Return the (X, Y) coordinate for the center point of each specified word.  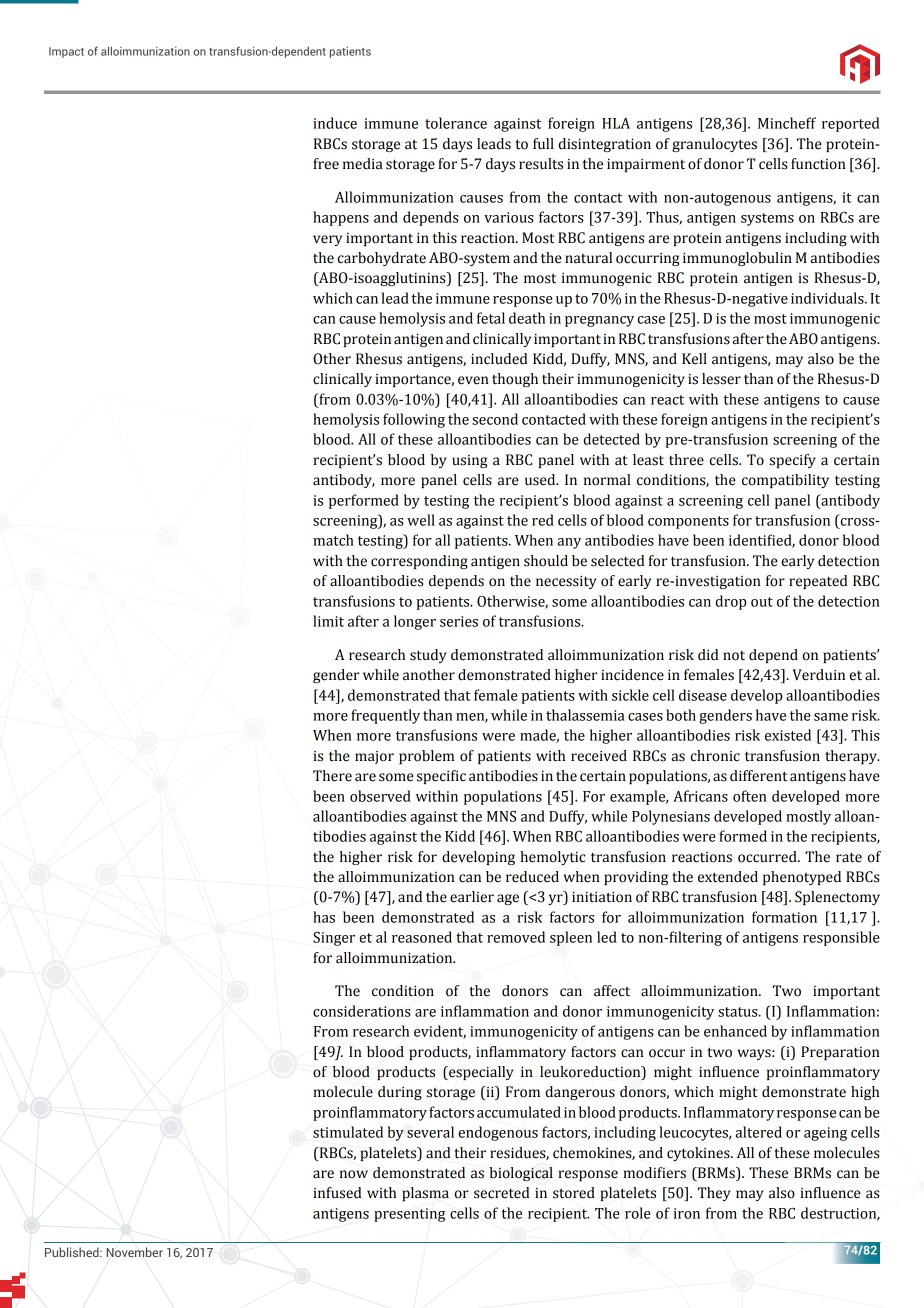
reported (850, 124)
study (428, 656)
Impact (66, 52)
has (324, 917)
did (708, 655)
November (134, 1252)
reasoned (422, 937)
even (473, 380)
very (327, 240)
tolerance (456, 123)
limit (328, 621)
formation (784, 917)
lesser (721, 379)
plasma (425, 1194)
